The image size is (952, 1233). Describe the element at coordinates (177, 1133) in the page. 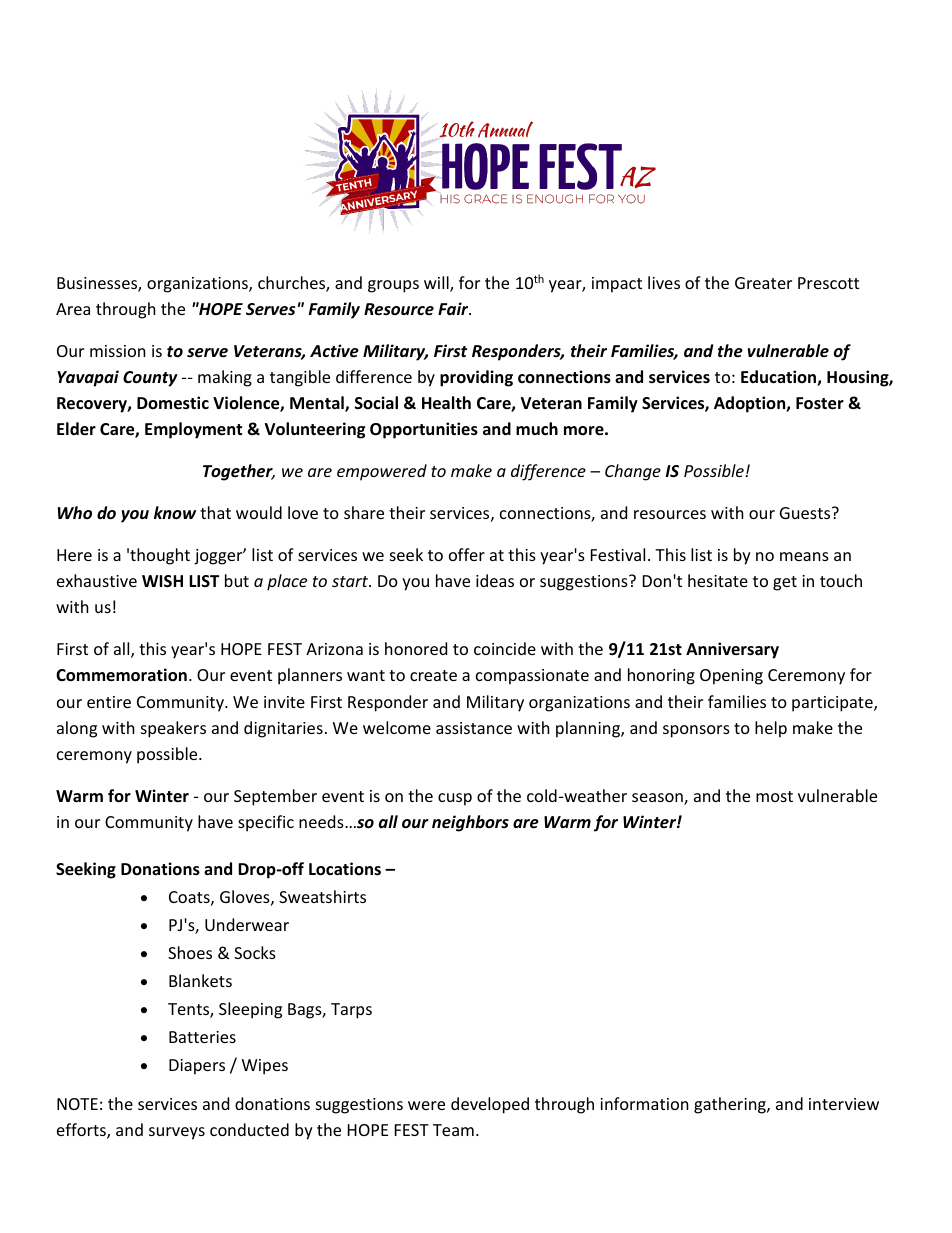

I see `surveys` at that location.
